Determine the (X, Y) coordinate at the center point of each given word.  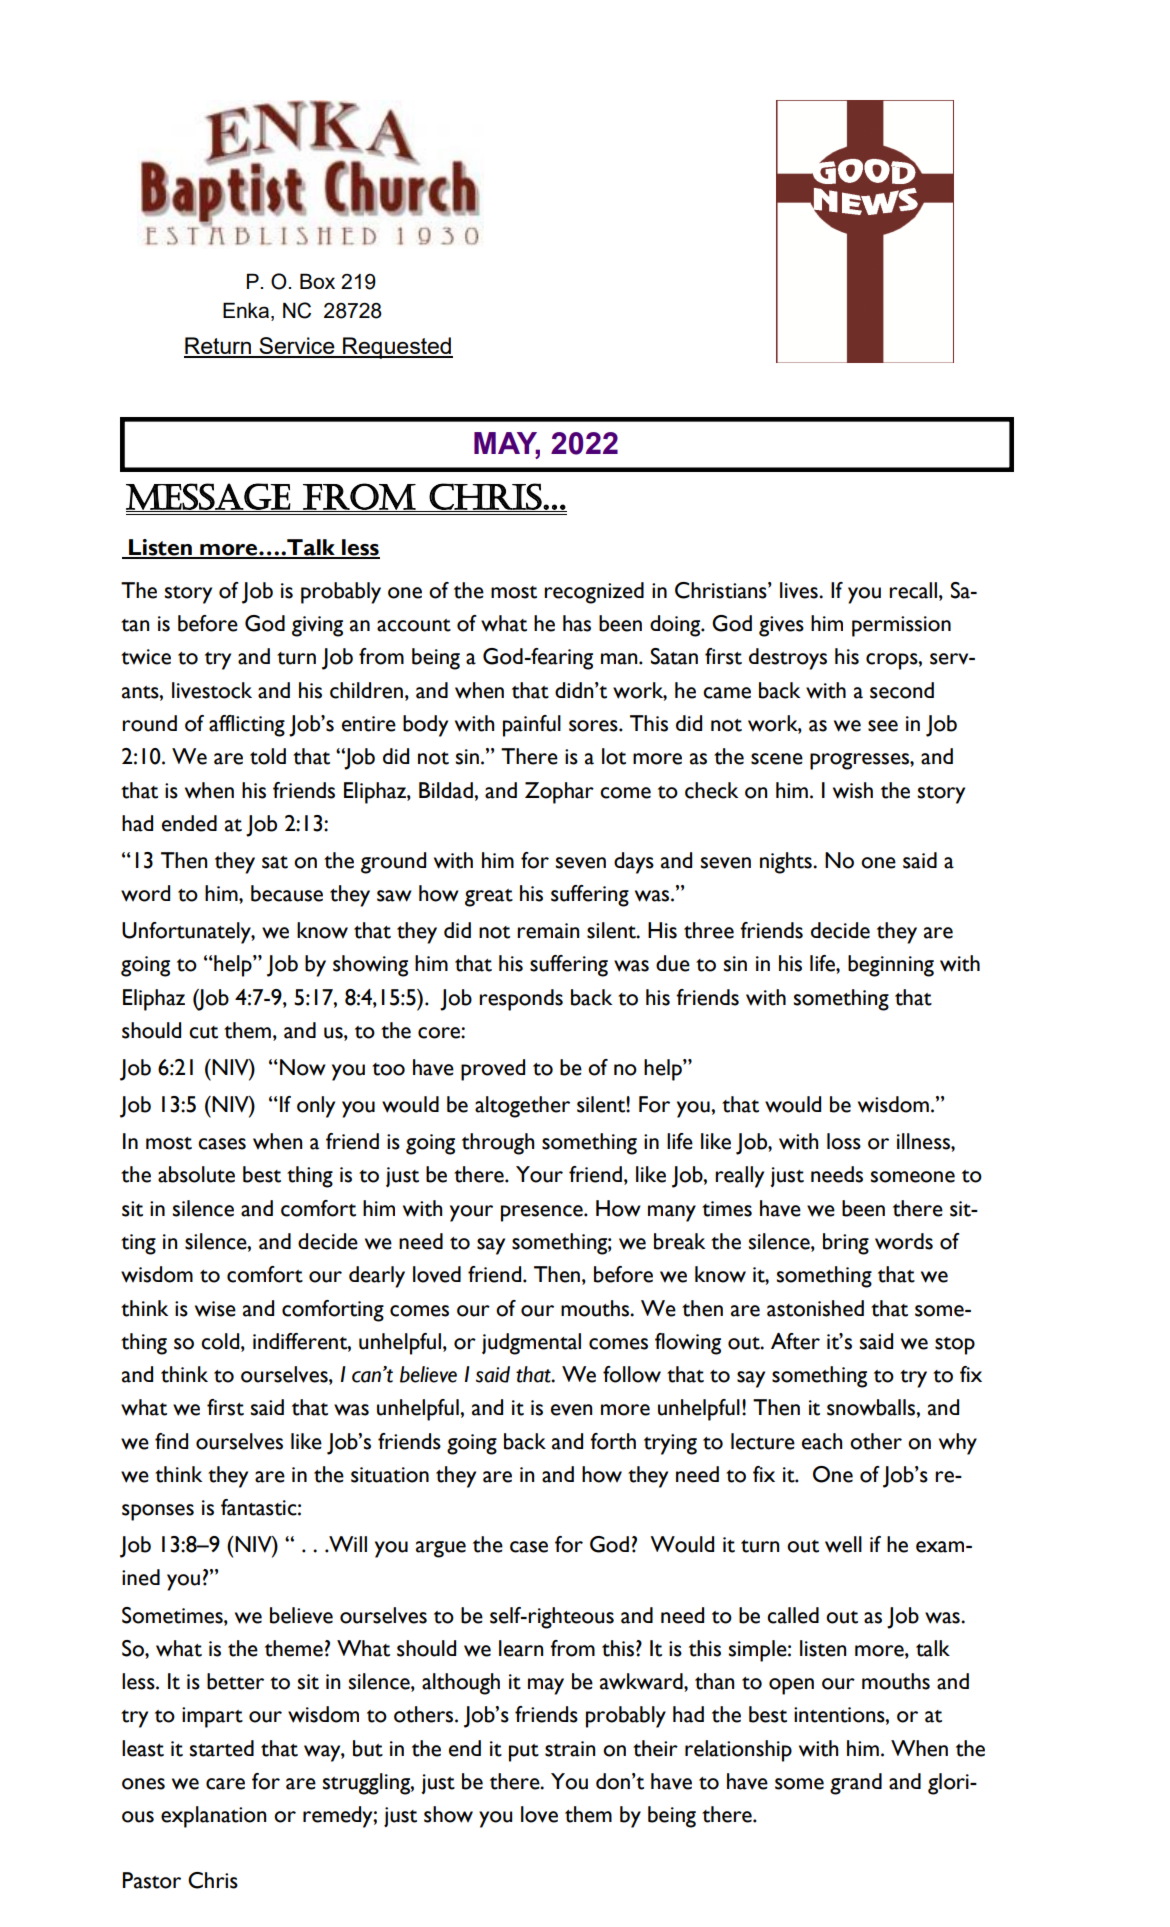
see (883, 726)
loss (844, 1141)
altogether (522, 1107)
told (268, 756)
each (822, 1441)
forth (613, 1441)
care (225, 1784)
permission (901, 626)
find (171, 1441)
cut (203, 1032)
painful (532, 726)
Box (317, 281)
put (524, 1753)
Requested (397, 348)
